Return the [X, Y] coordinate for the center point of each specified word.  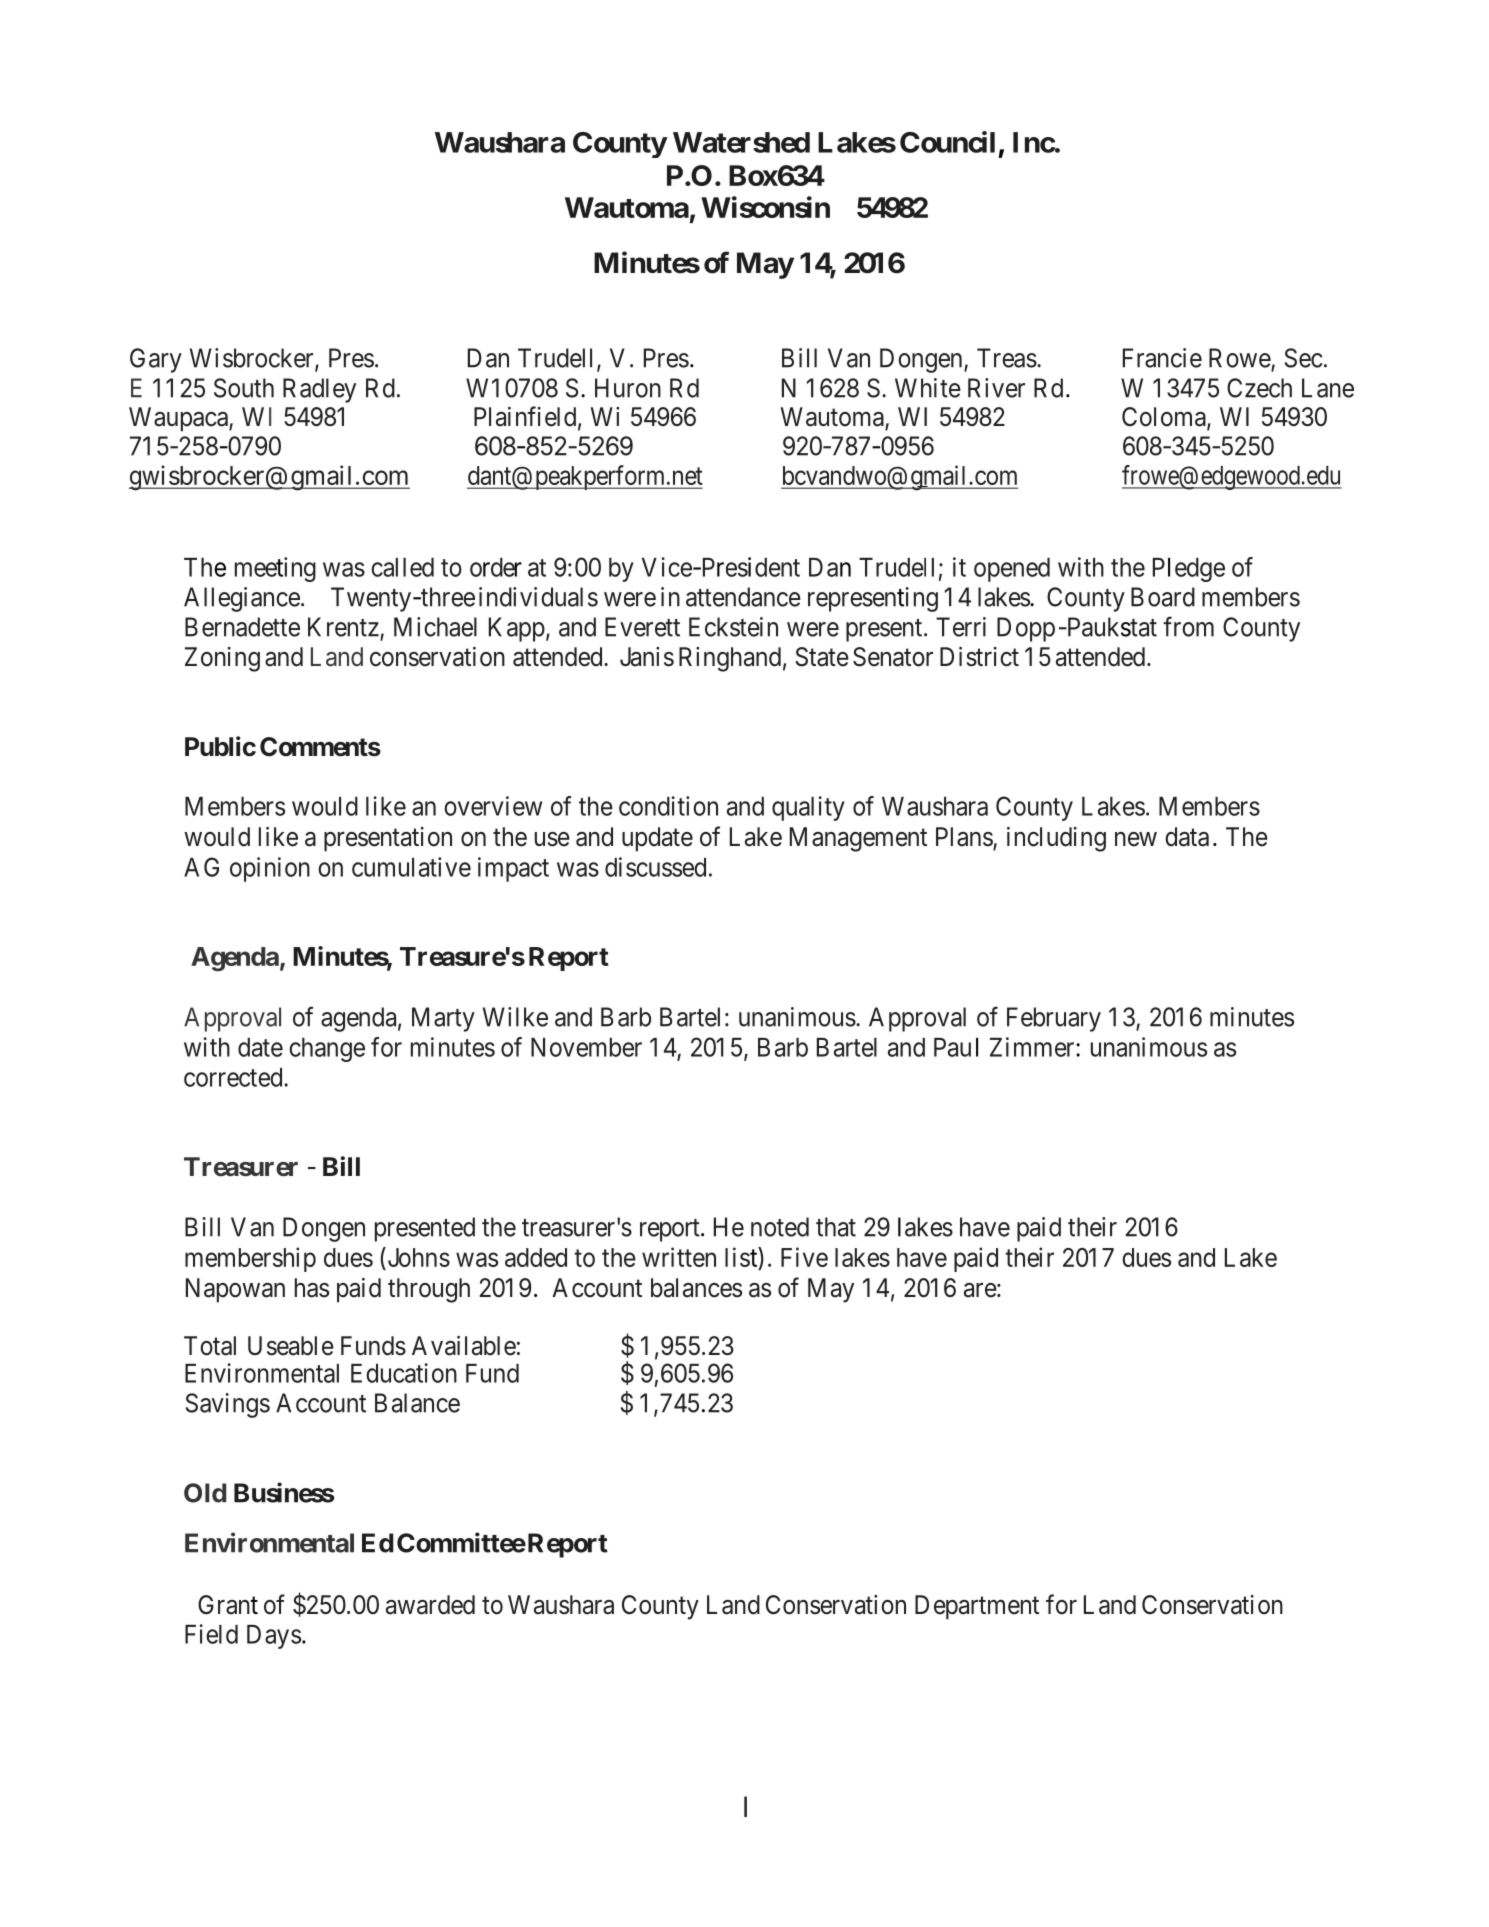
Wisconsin [765, 207]
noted [780, 1227]
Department [977, 1607]
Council [947, 142]
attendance [743, 597]
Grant [228, 1605]
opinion [270, 869]
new [1136, 839]
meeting [275, 569]
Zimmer [1033, 1047]
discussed [655, 867]
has [312, 1288]
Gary [156, 360]
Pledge [1189, 570]
